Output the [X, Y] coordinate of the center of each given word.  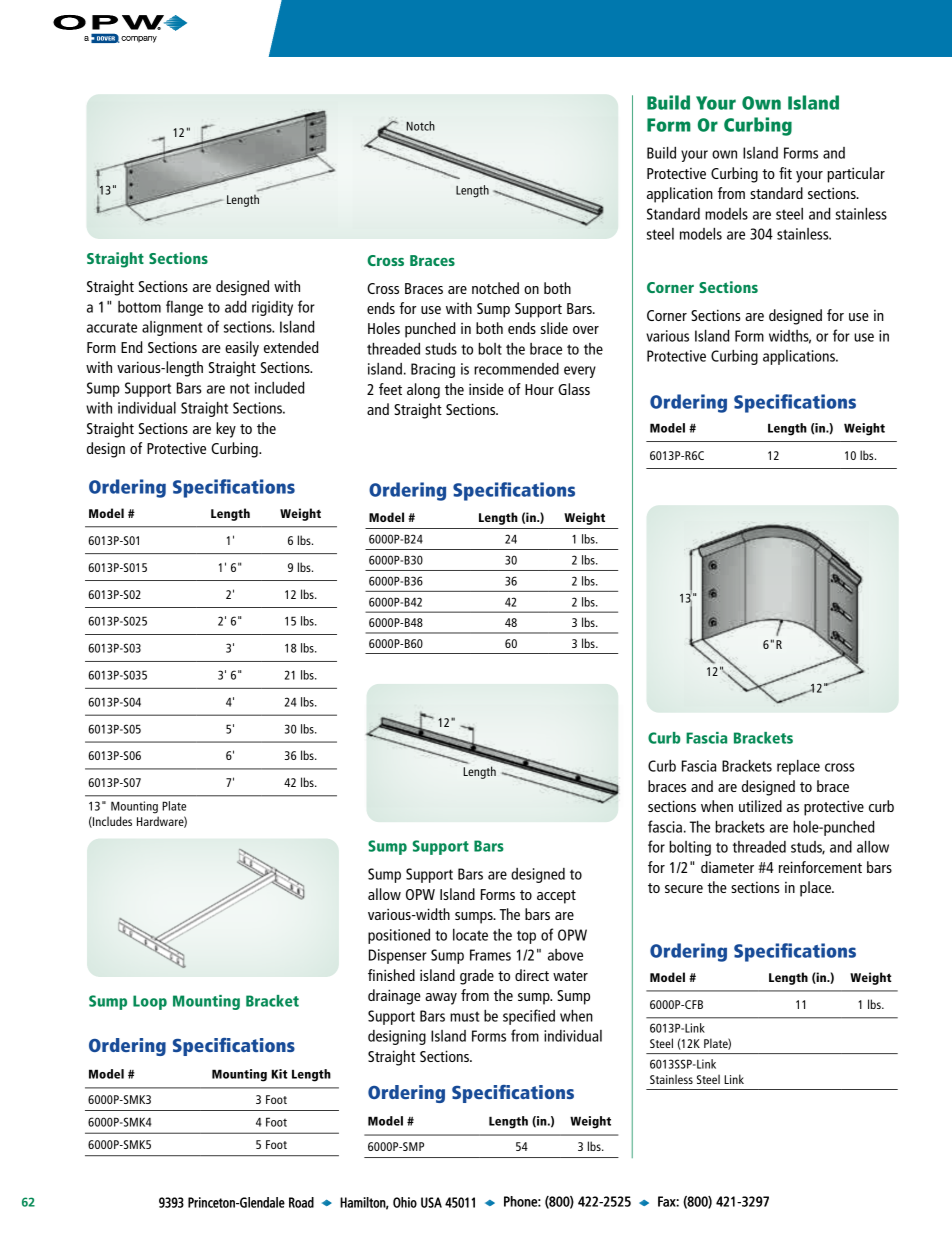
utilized [760, 806]
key [226, 430]
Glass [574, 389]
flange [184, 308]
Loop [150, 1002]
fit [785, 173]
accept [556, 897]
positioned [399, 936]
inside [486, 389]
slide [554, 328]
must [464, 1016]
